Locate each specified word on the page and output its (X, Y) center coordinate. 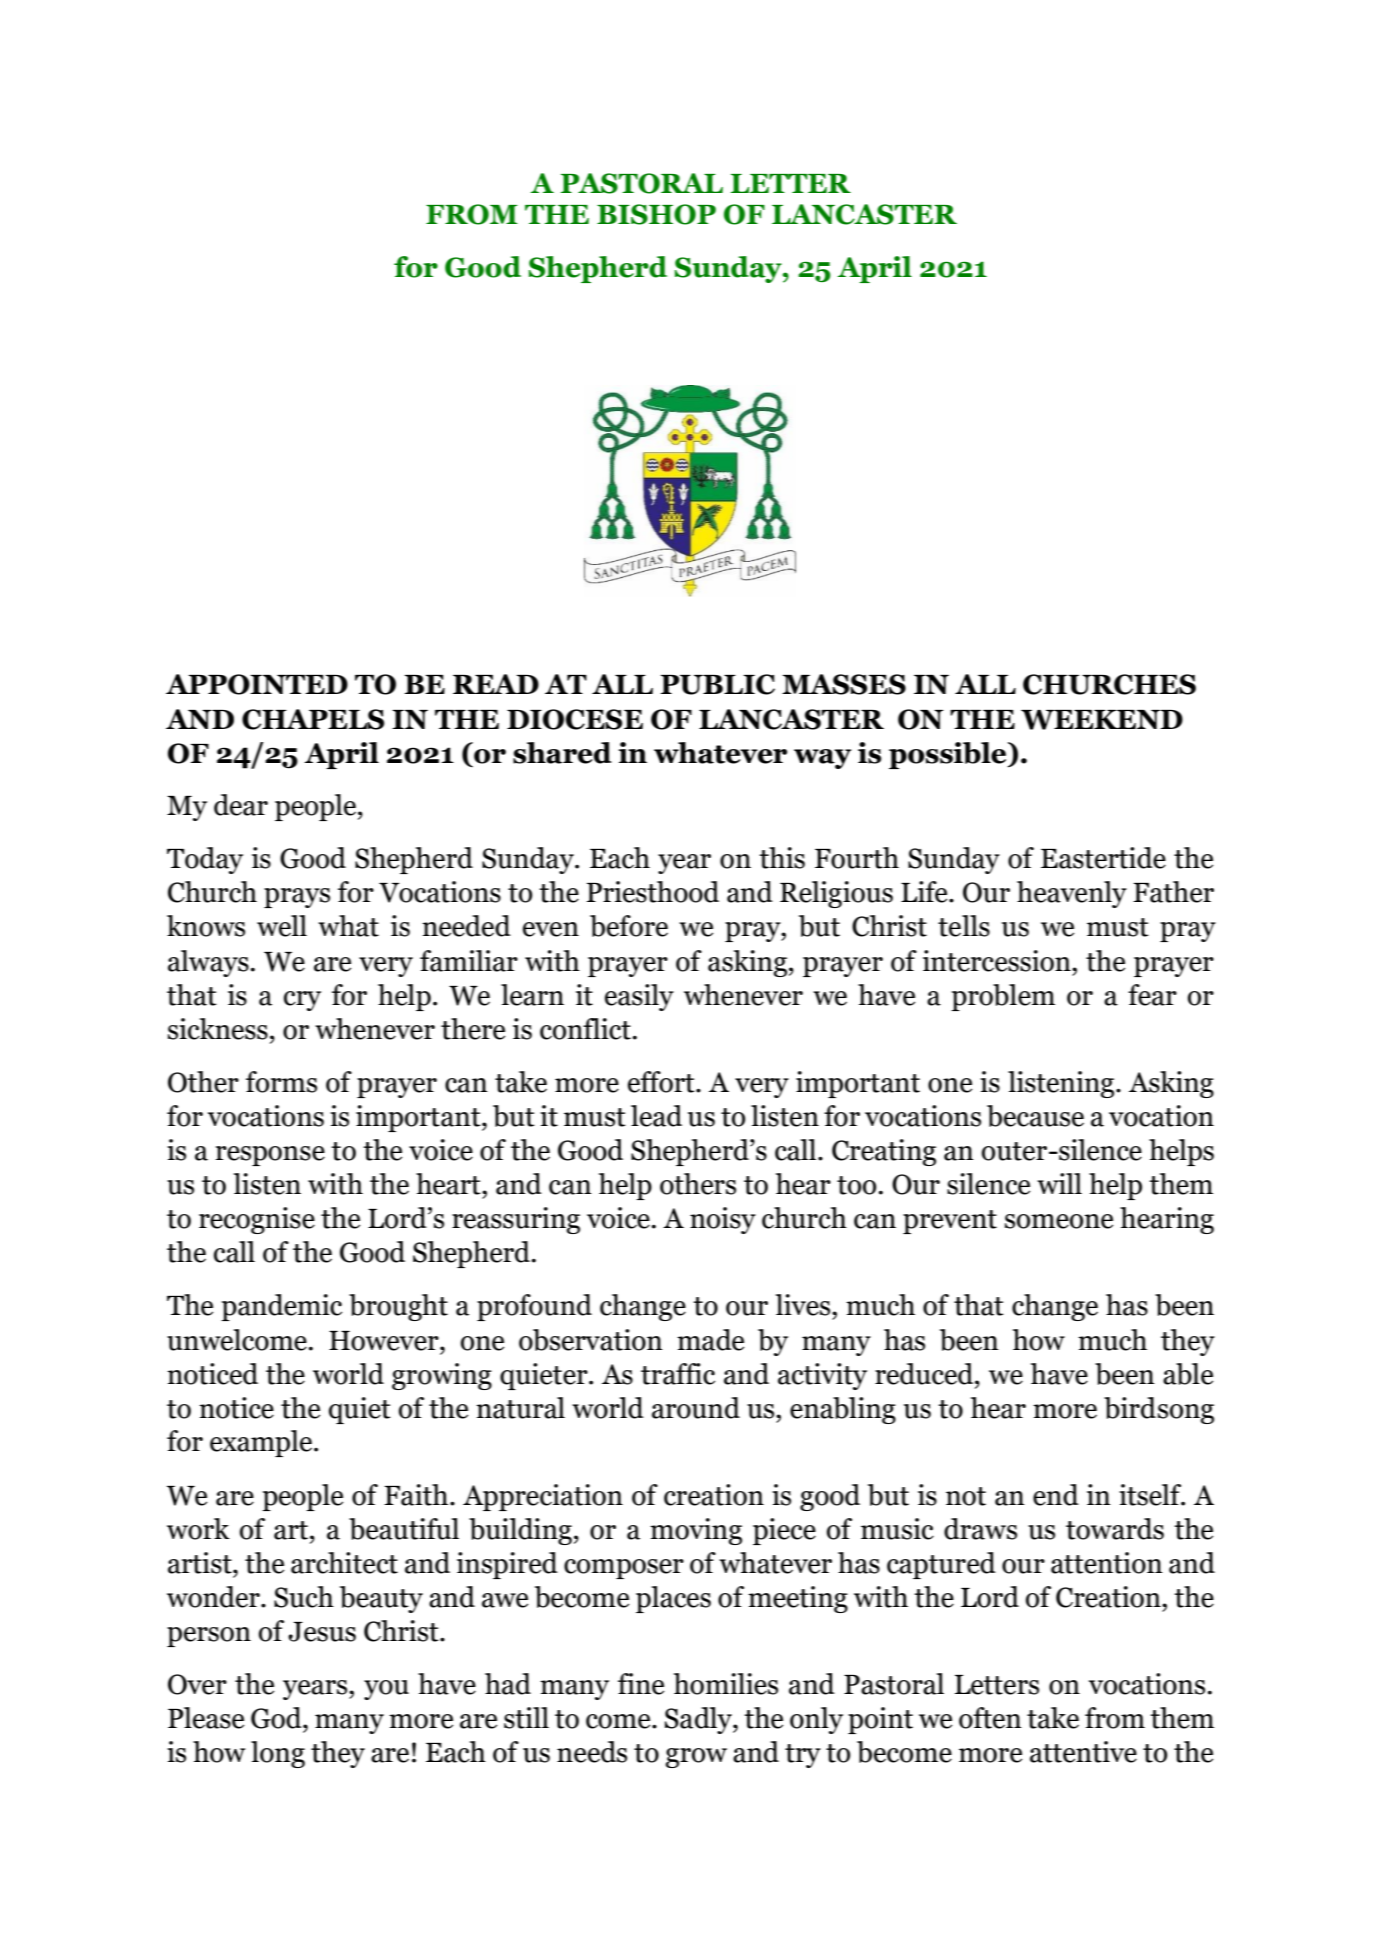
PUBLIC (718, 684)
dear (241, 805)
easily (639, 997)
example (262, 1443)
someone (1059, 1221)
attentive (1083, 1752)
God (277, 1718)
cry (302, 1001)
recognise (257, 1220)
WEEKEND (1102, 720)
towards (1115, 1529)
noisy (723, 1220)
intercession (998, 961)
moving (696, 1531)
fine (641, 1684)
